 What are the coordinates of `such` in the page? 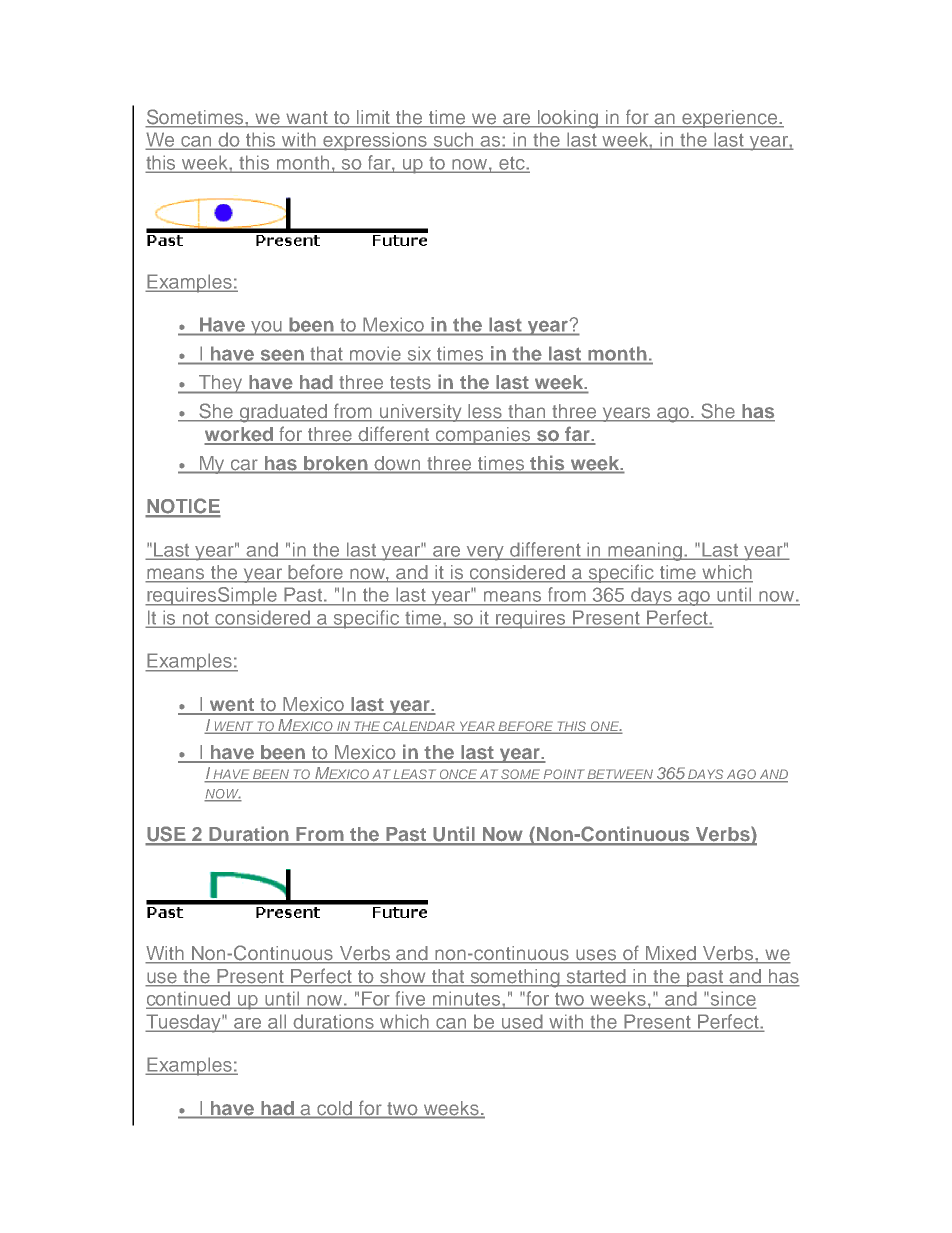 It's located at (454, 140).
